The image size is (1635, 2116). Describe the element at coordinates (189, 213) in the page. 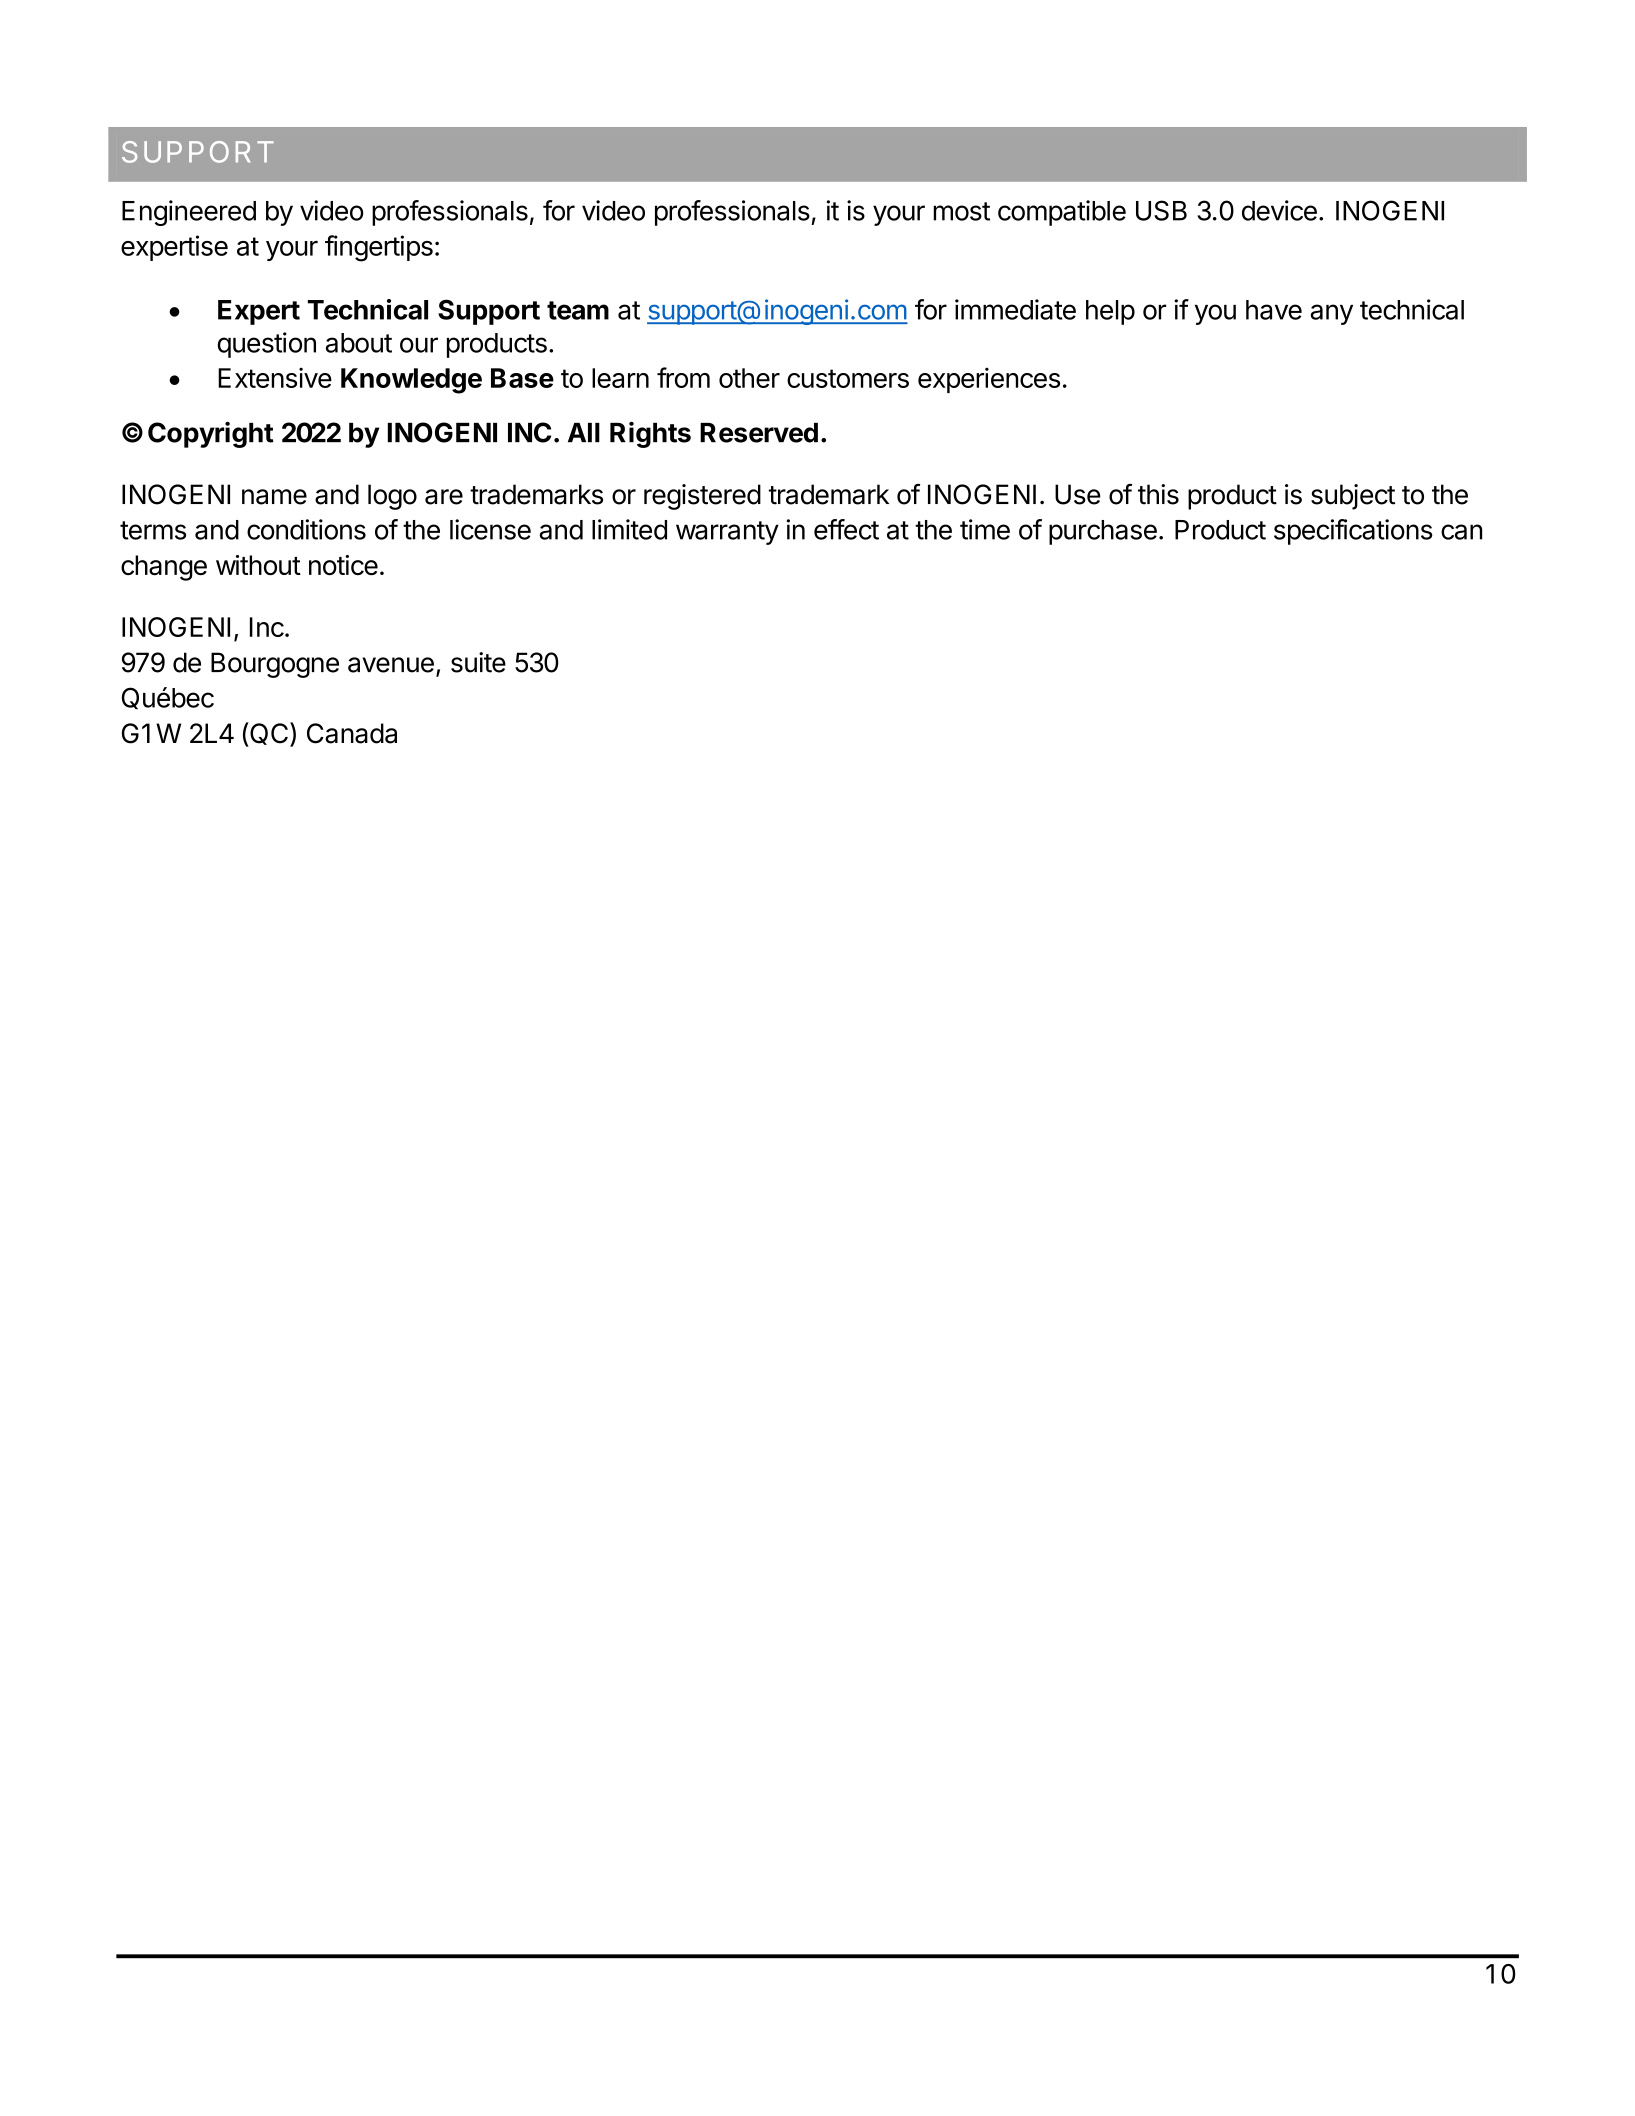

I see `Engineered` at that location.
